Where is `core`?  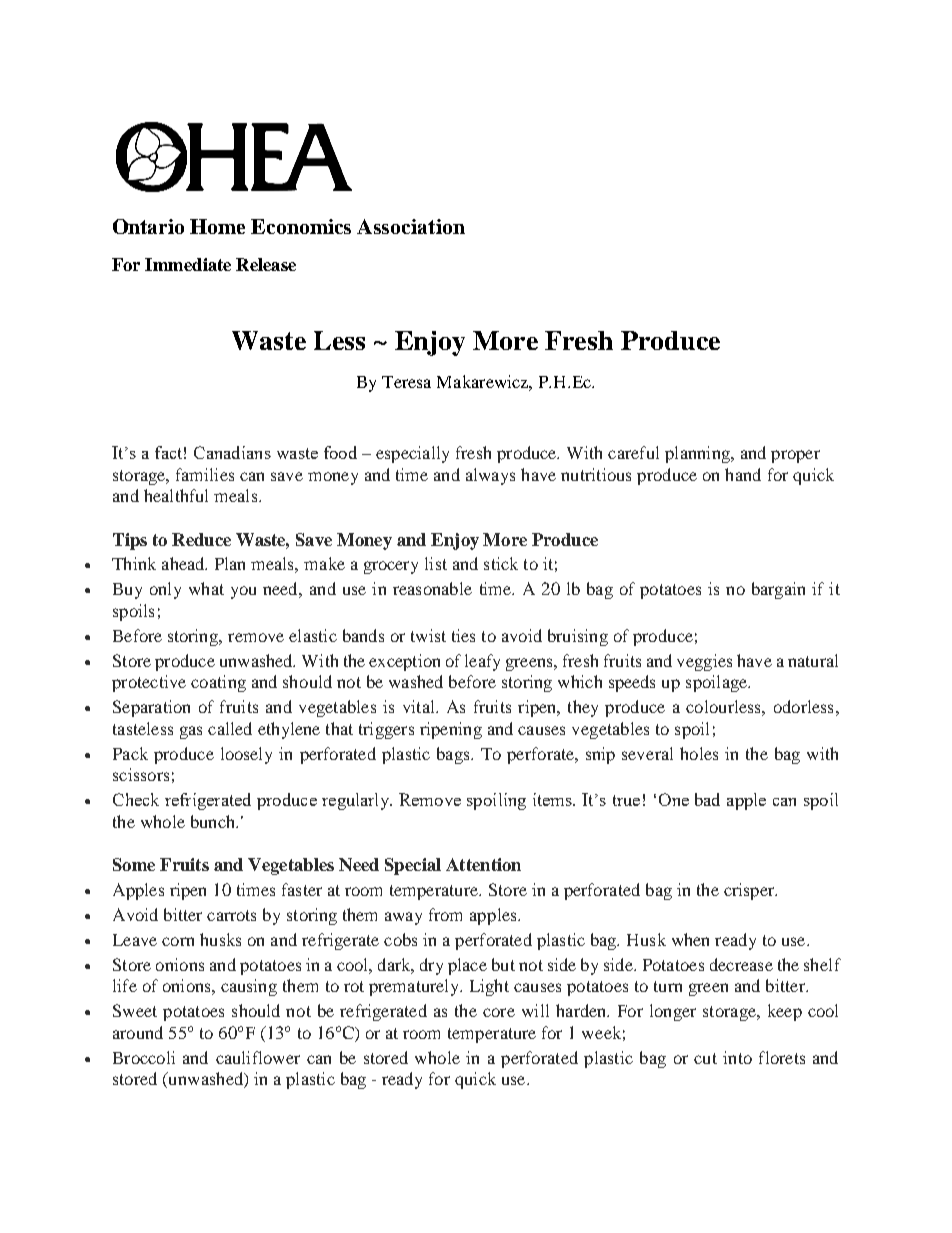 core is located at coordinates (499, 1012).
